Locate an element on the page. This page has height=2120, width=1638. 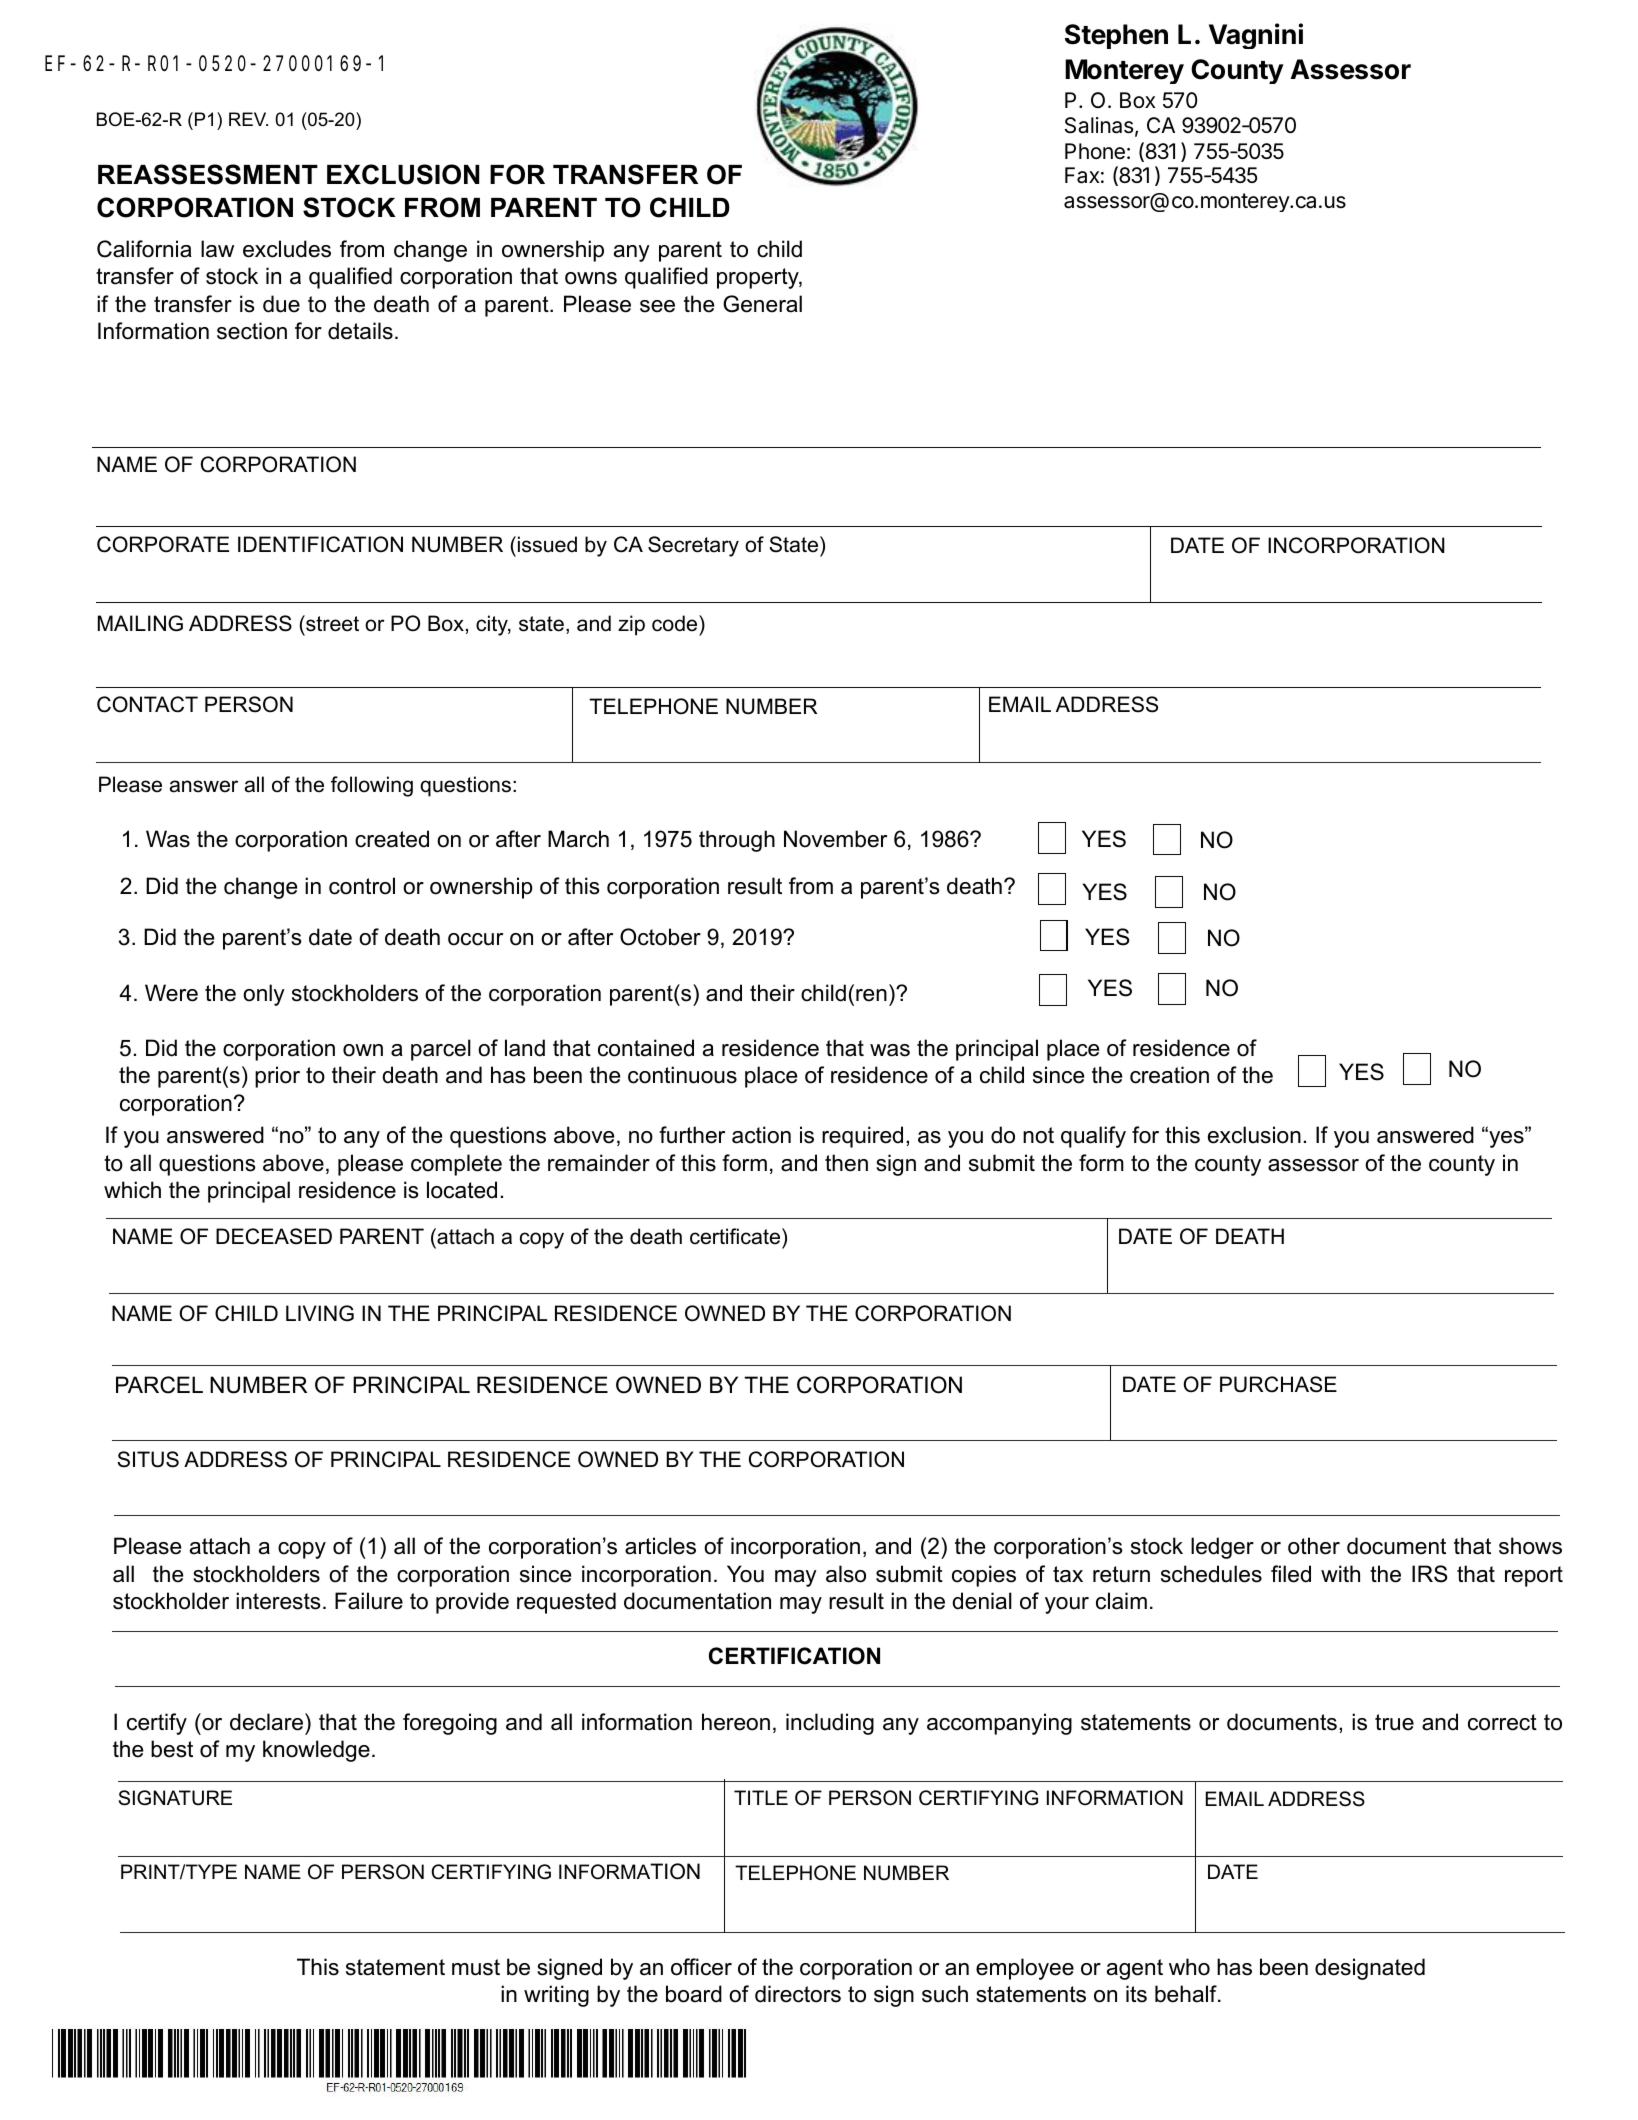
Stephen is located at coordinates (1116, 36).
